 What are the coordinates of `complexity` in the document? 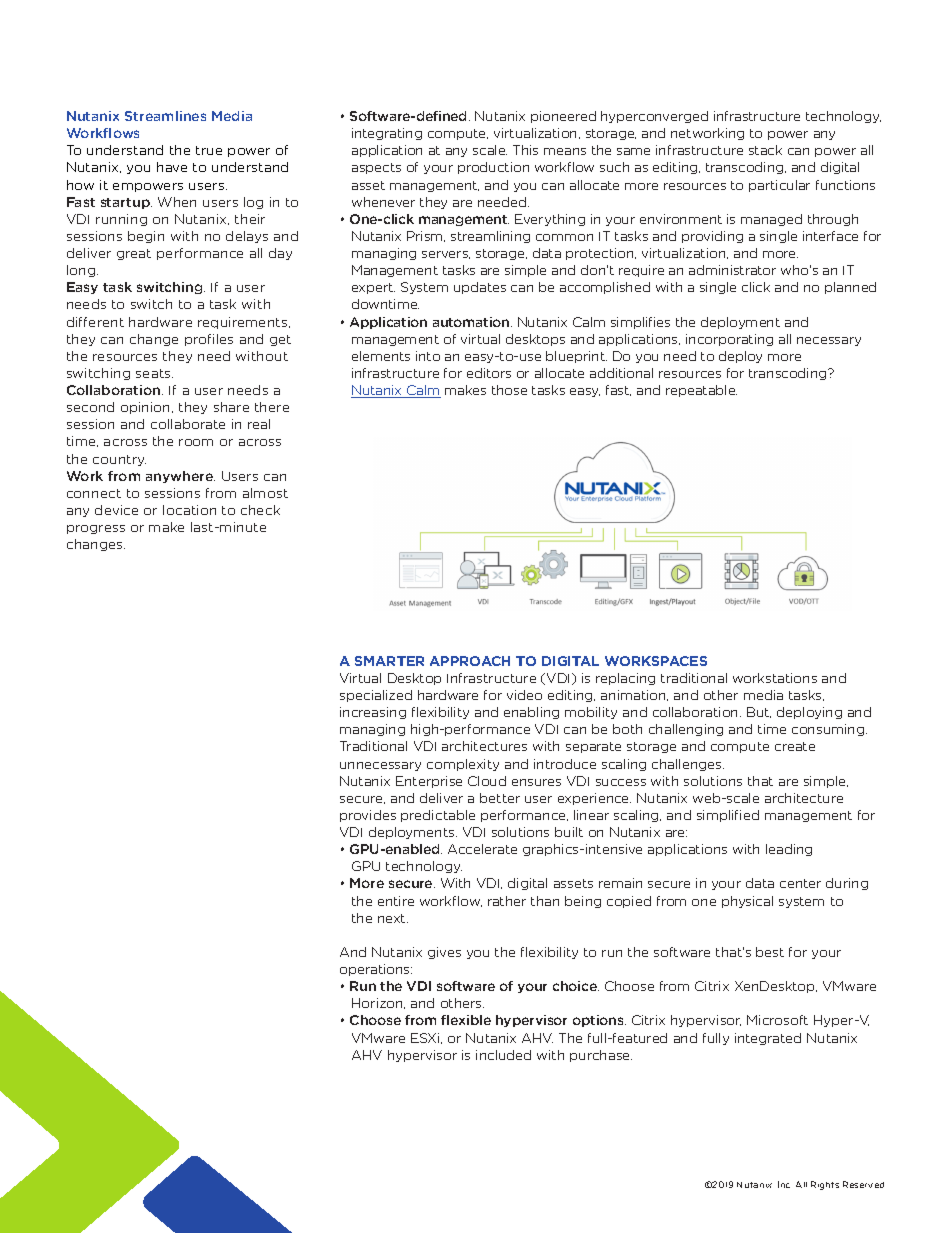 It's located at (463, 765).
